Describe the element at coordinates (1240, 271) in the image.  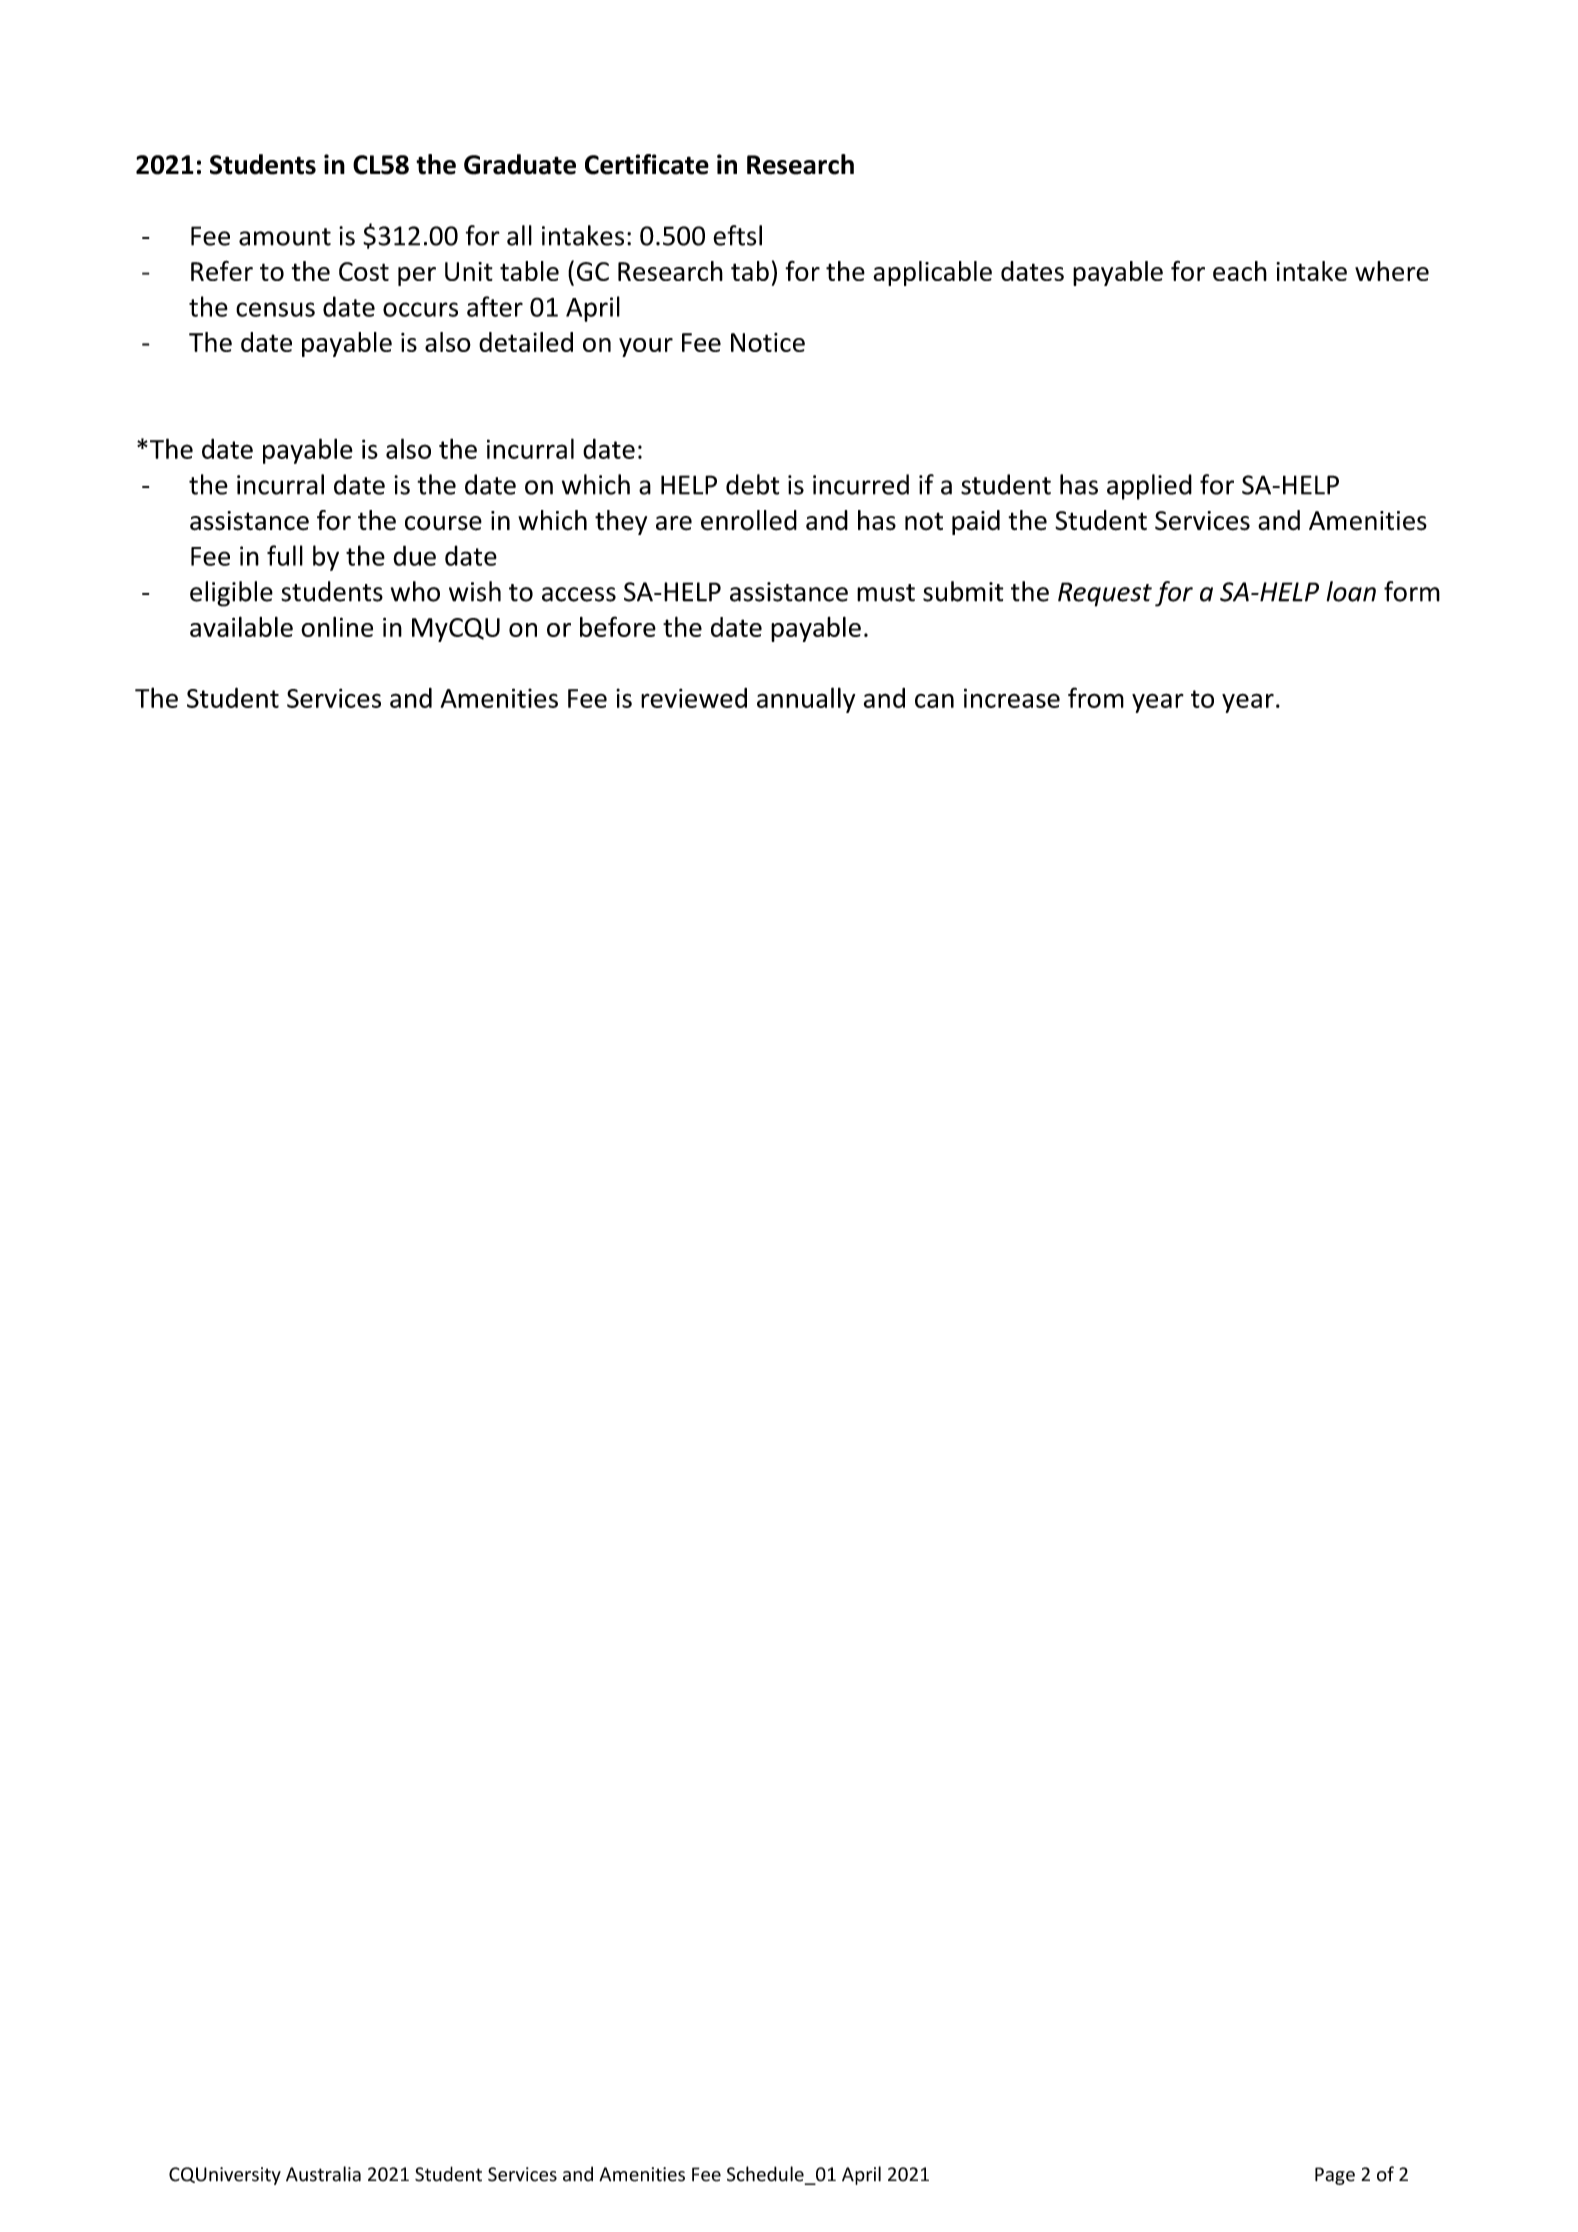
I see `each` at that location.
